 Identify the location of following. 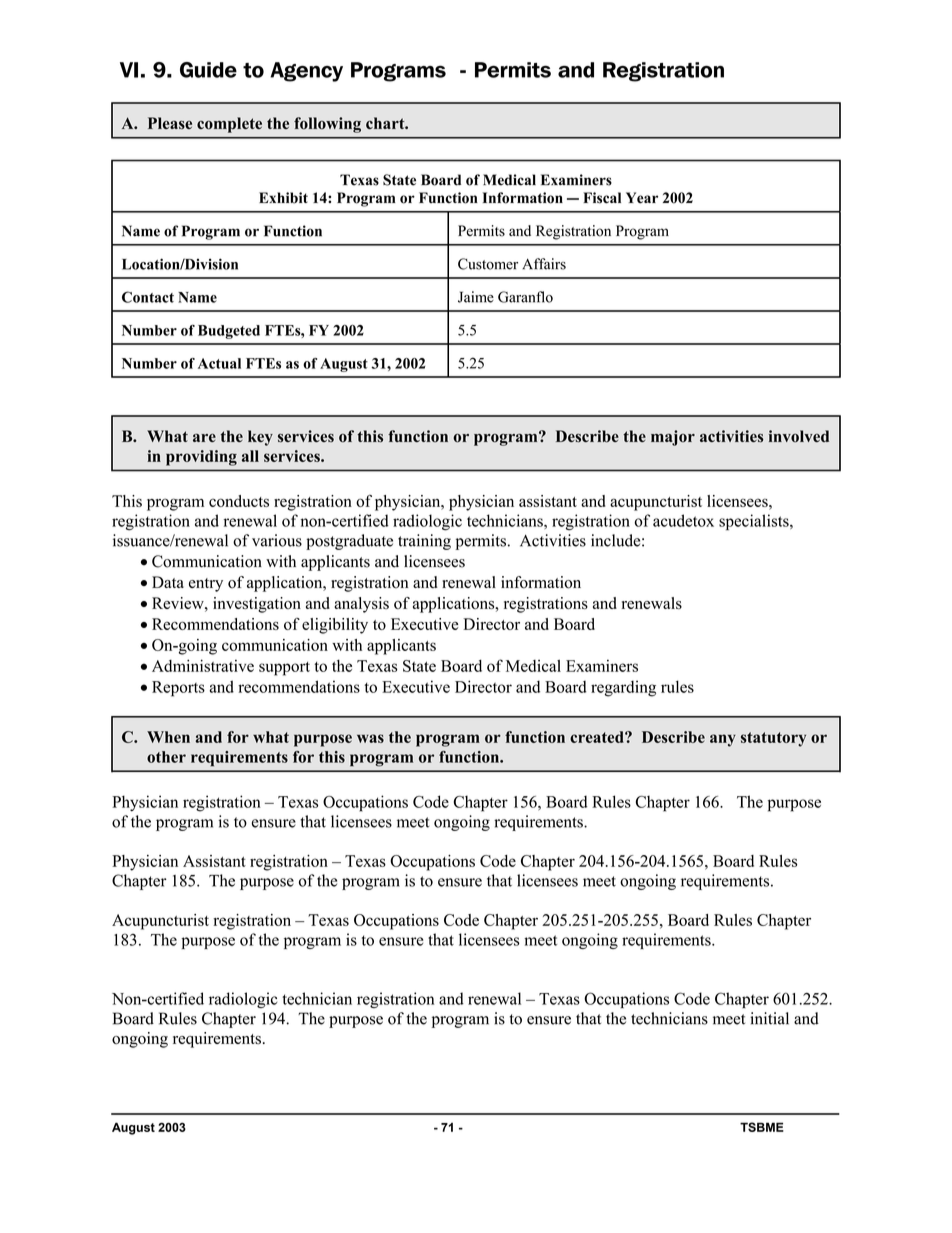
(327, 125).
